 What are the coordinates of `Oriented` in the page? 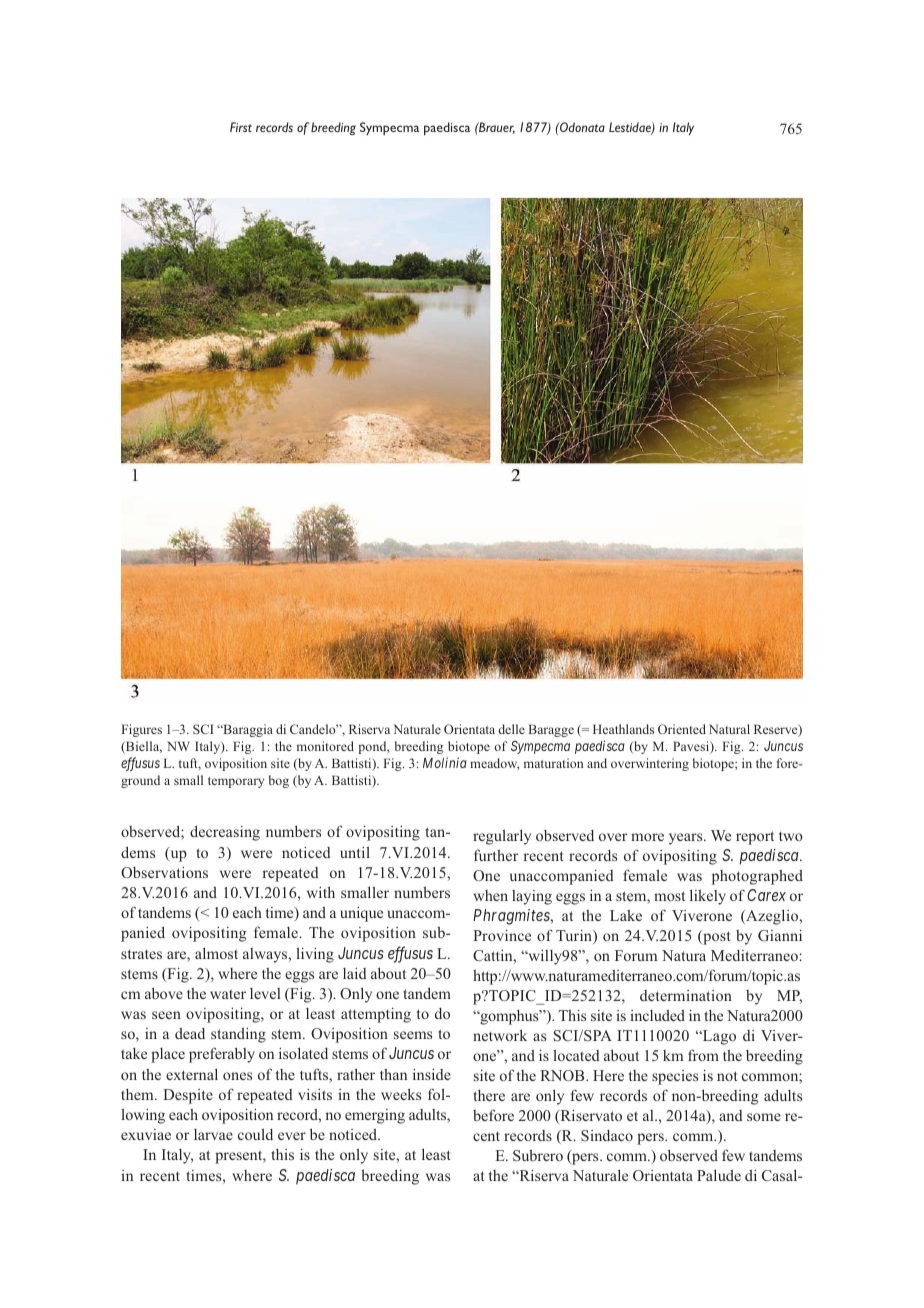 It's located at (682, 729).
